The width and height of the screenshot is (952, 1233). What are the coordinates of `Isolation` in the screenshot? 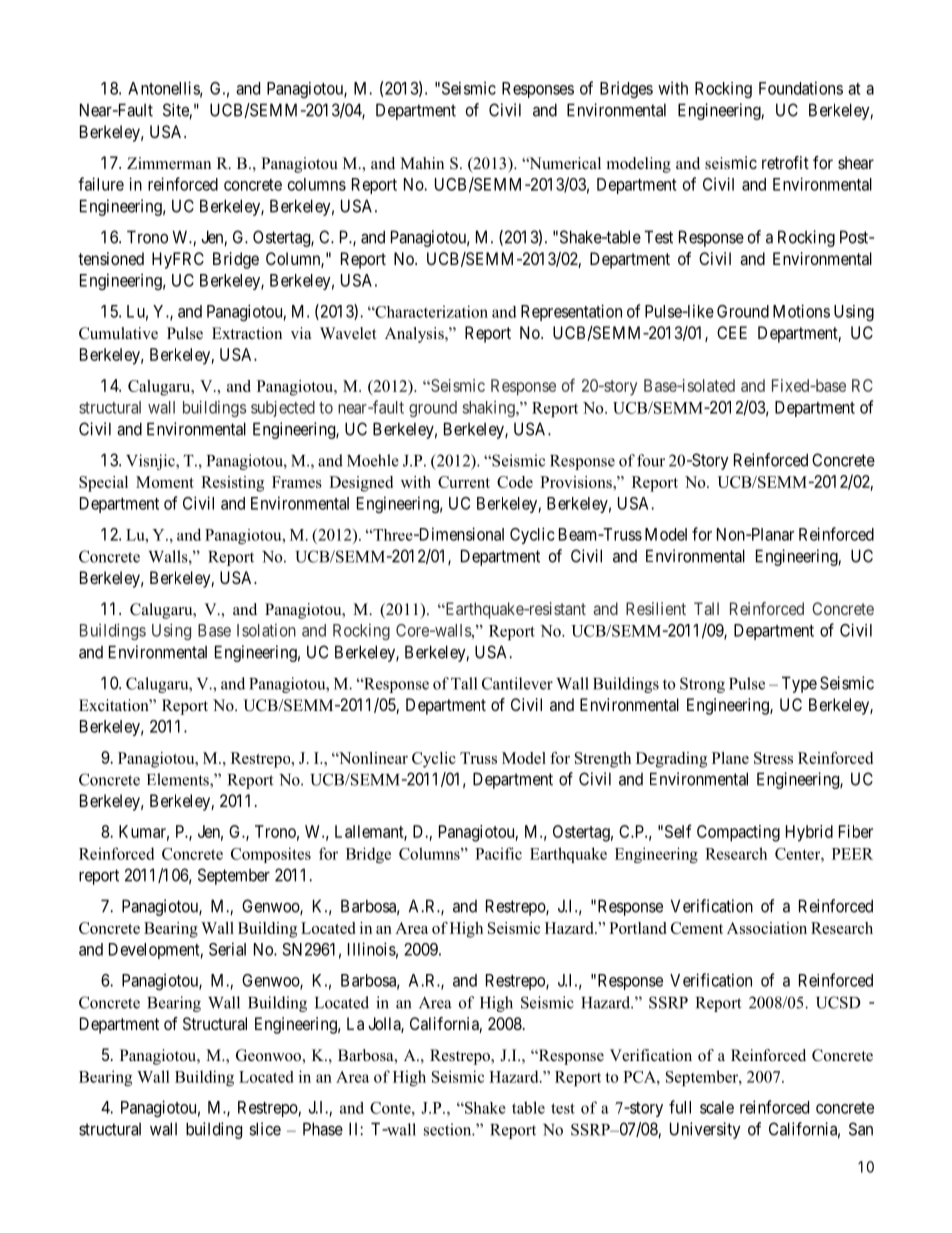 It's located at (266, 630).
